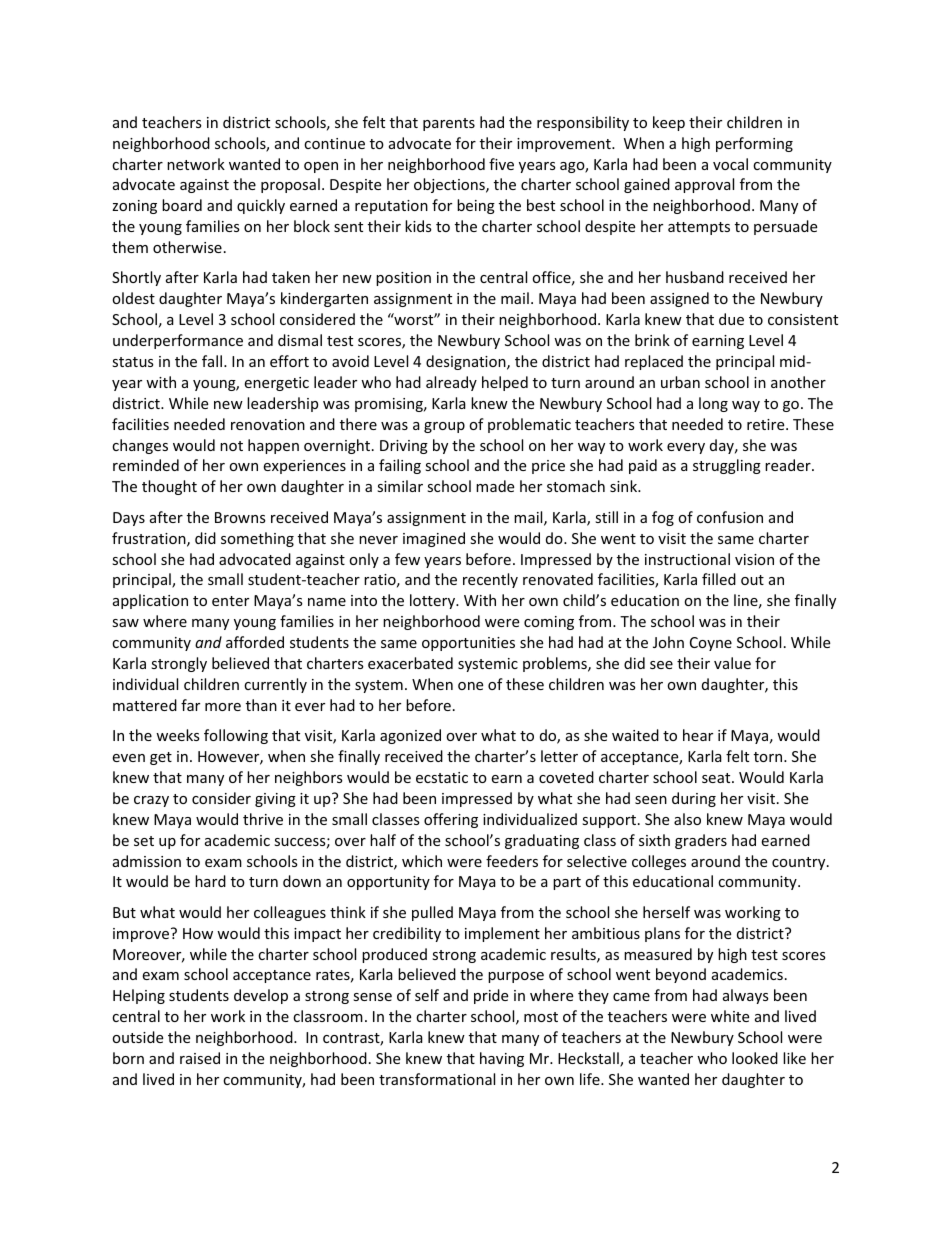  Describe the element at coordinates (240, 517) in the page. I see `Browns` at that location.
